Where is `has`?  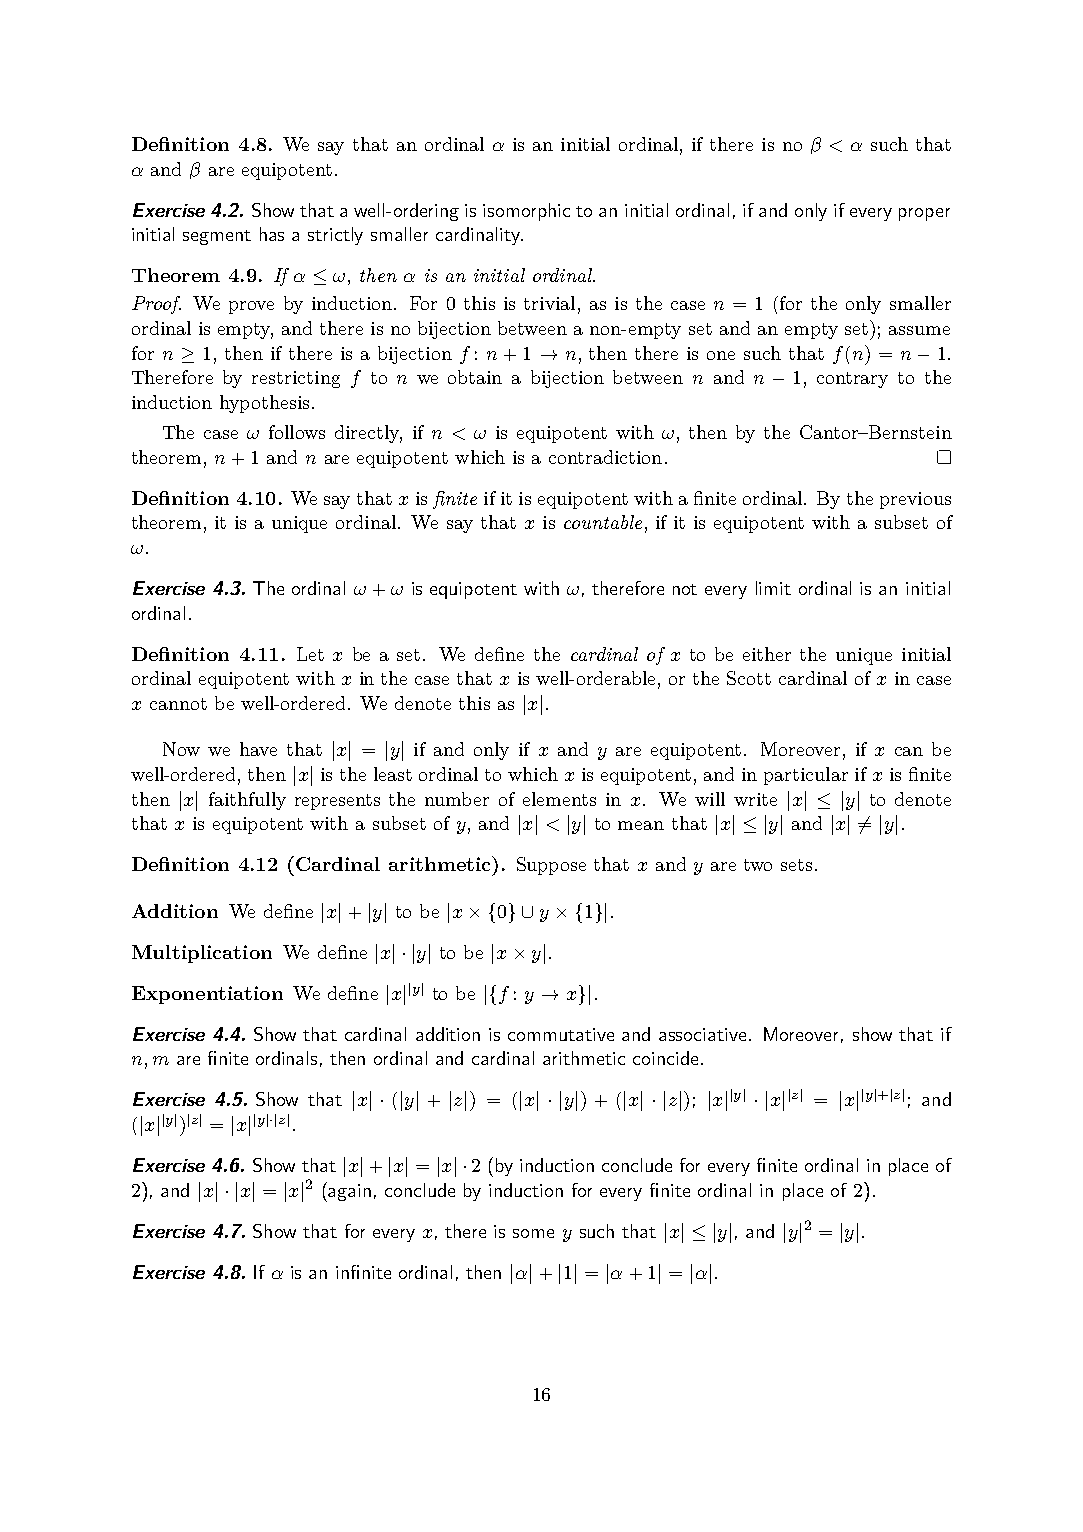
has is located at coordinates (272, 234).
